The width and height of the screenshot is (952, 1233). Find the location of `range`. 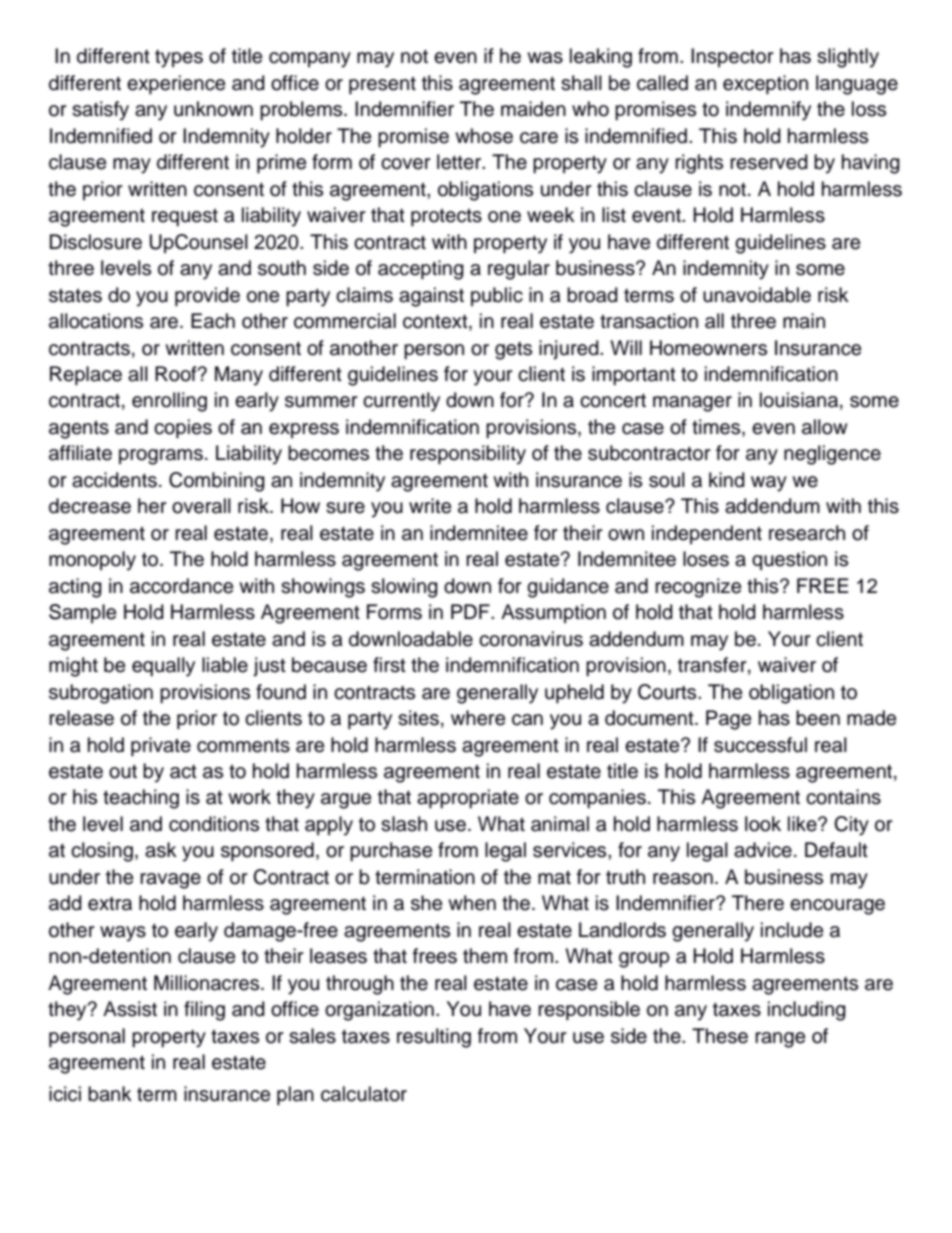

range is located at coordinates (780, 1040).
